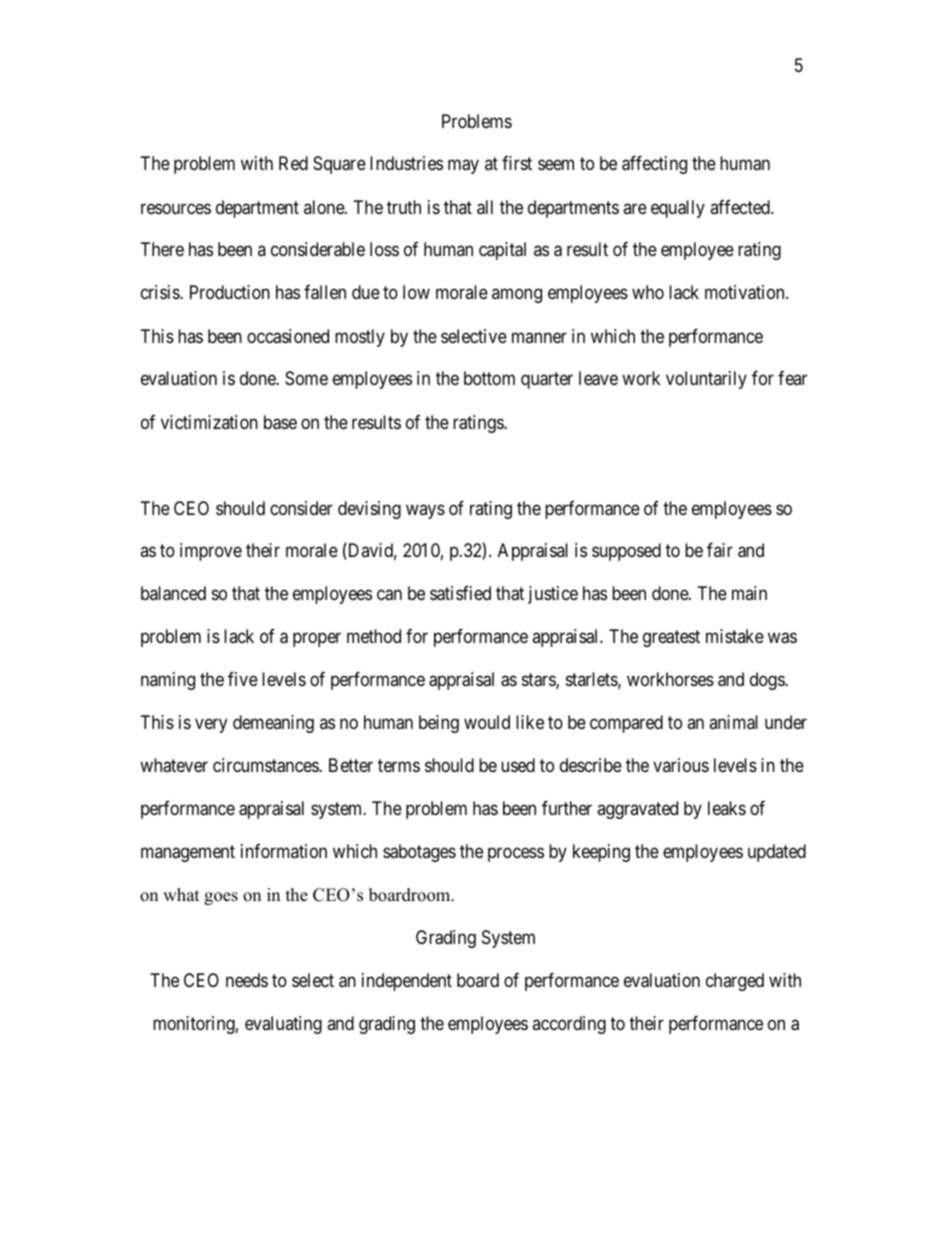  I want to click on bottom, so click(489, 378).
